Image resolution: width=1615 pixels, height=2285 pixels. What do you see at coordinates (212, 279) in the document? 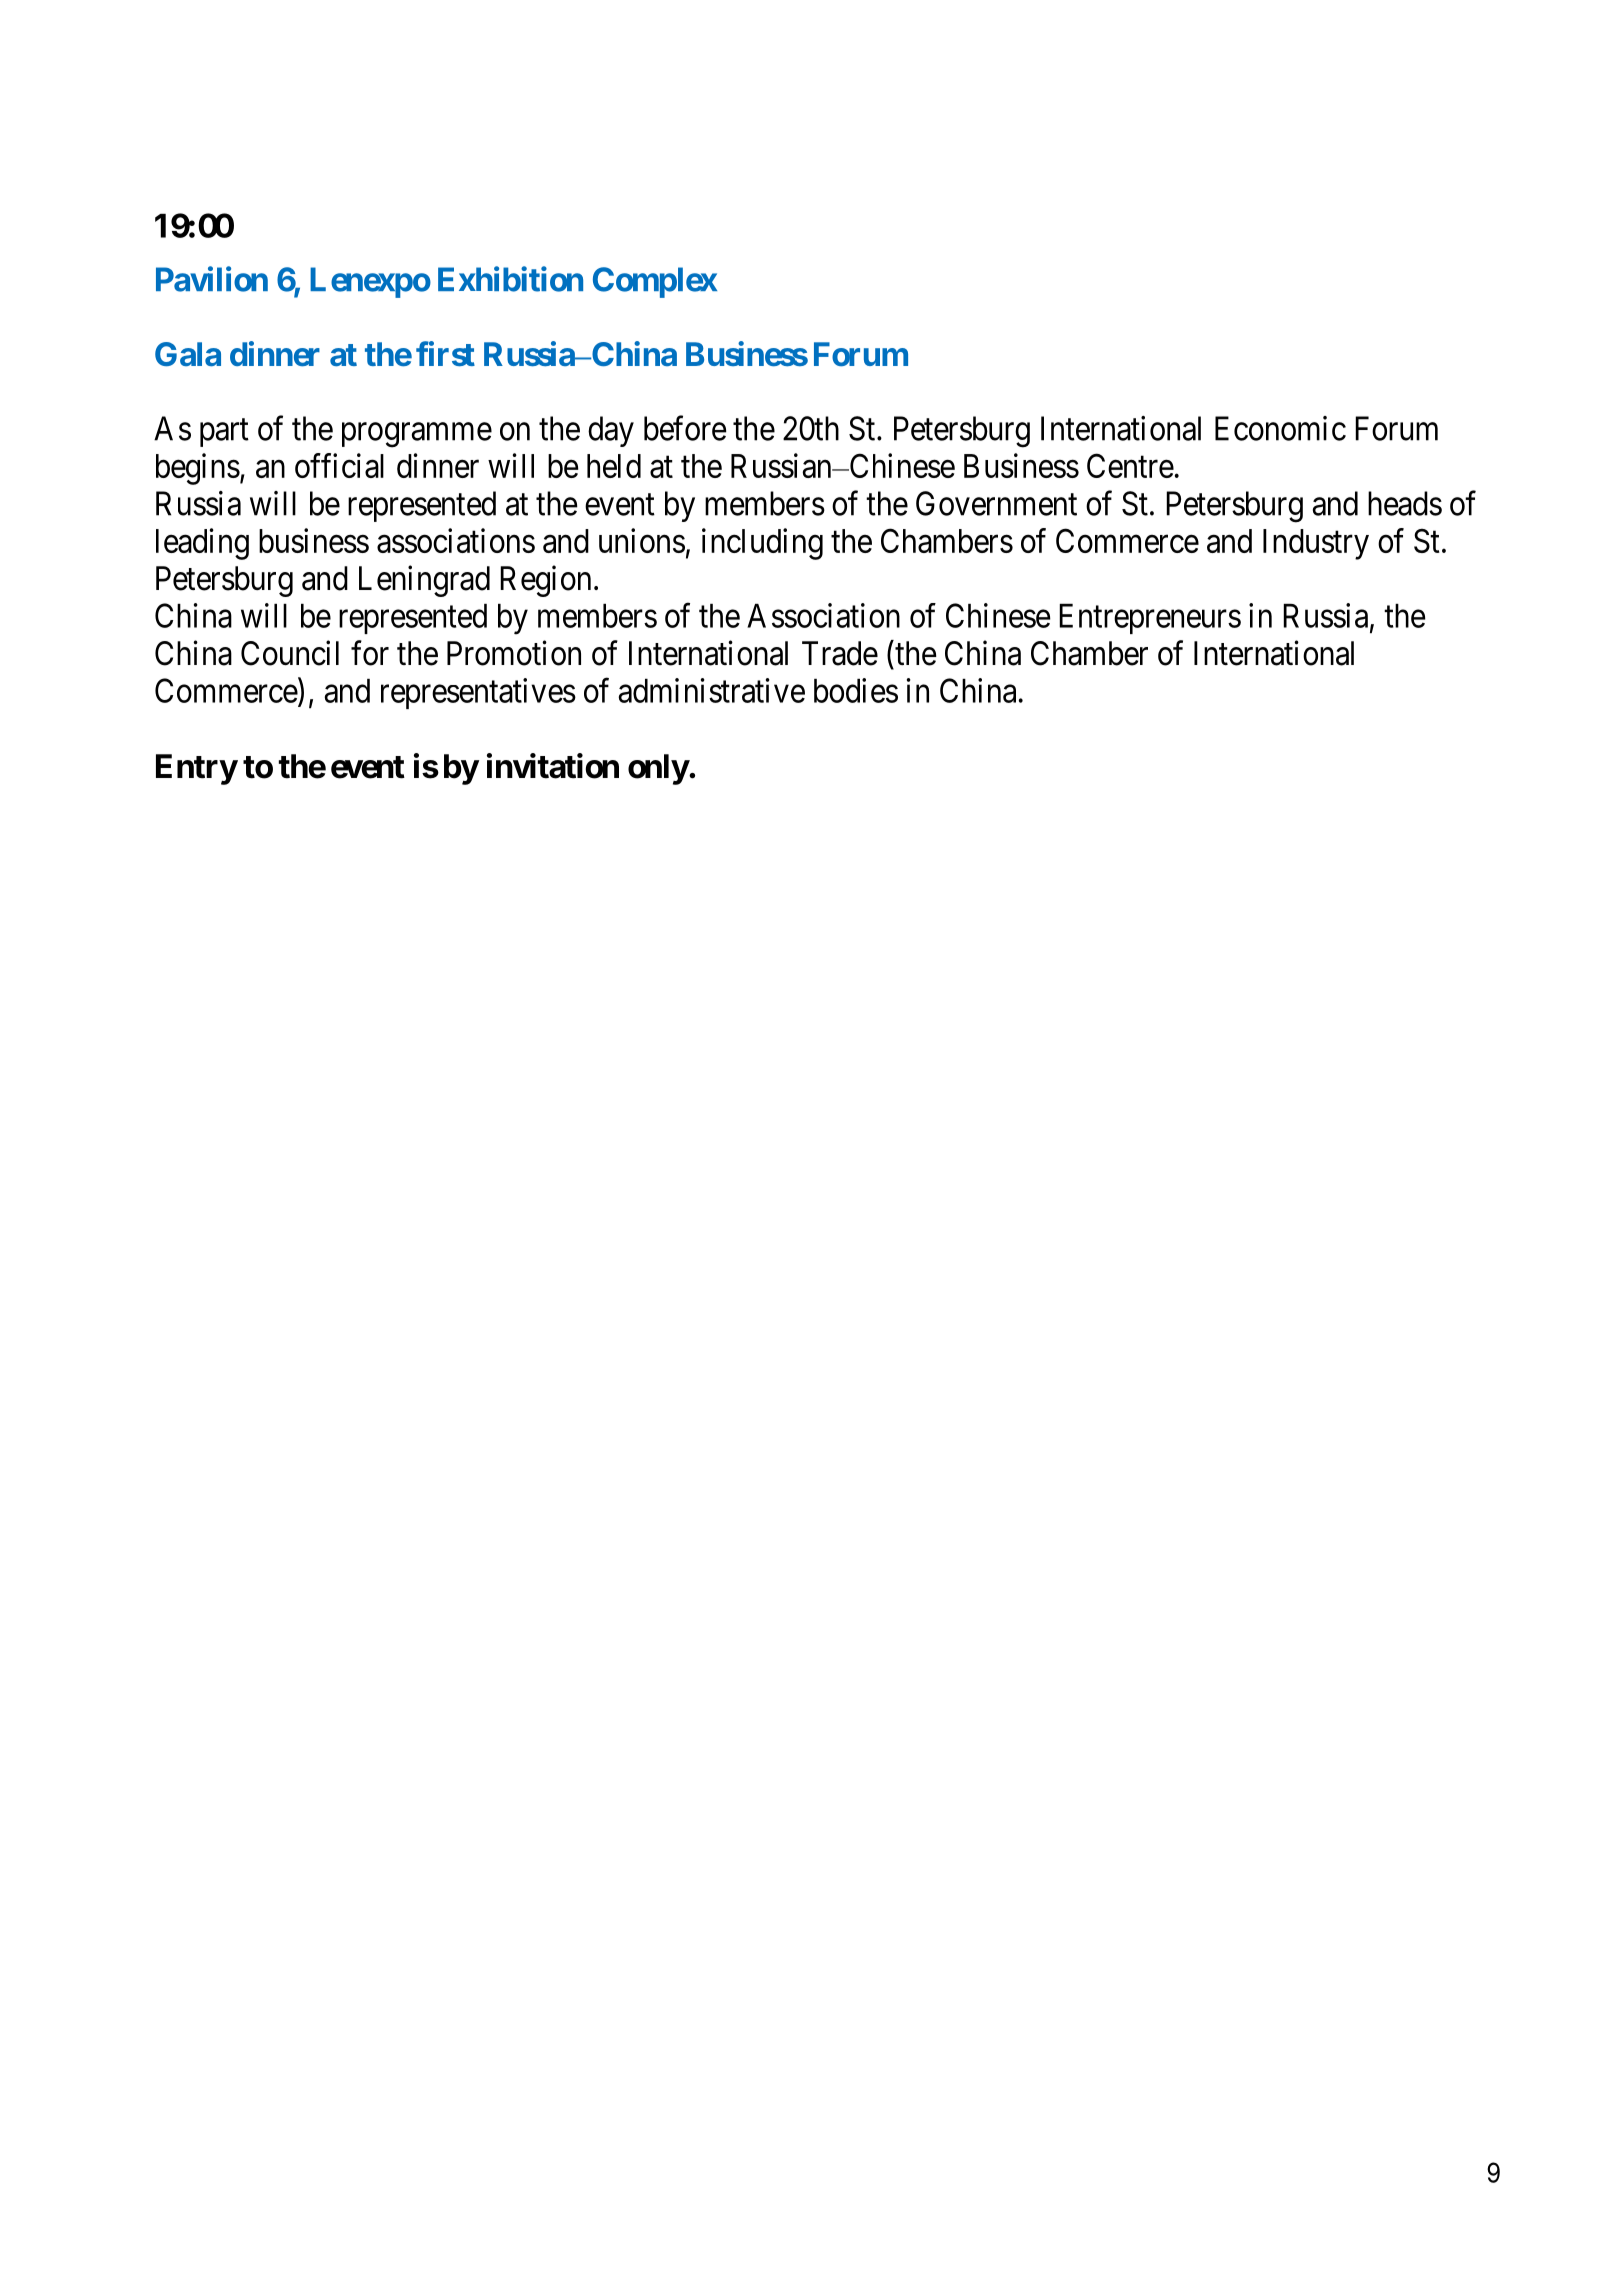
I see `Pavilion` at bounding box center [212, 279].
